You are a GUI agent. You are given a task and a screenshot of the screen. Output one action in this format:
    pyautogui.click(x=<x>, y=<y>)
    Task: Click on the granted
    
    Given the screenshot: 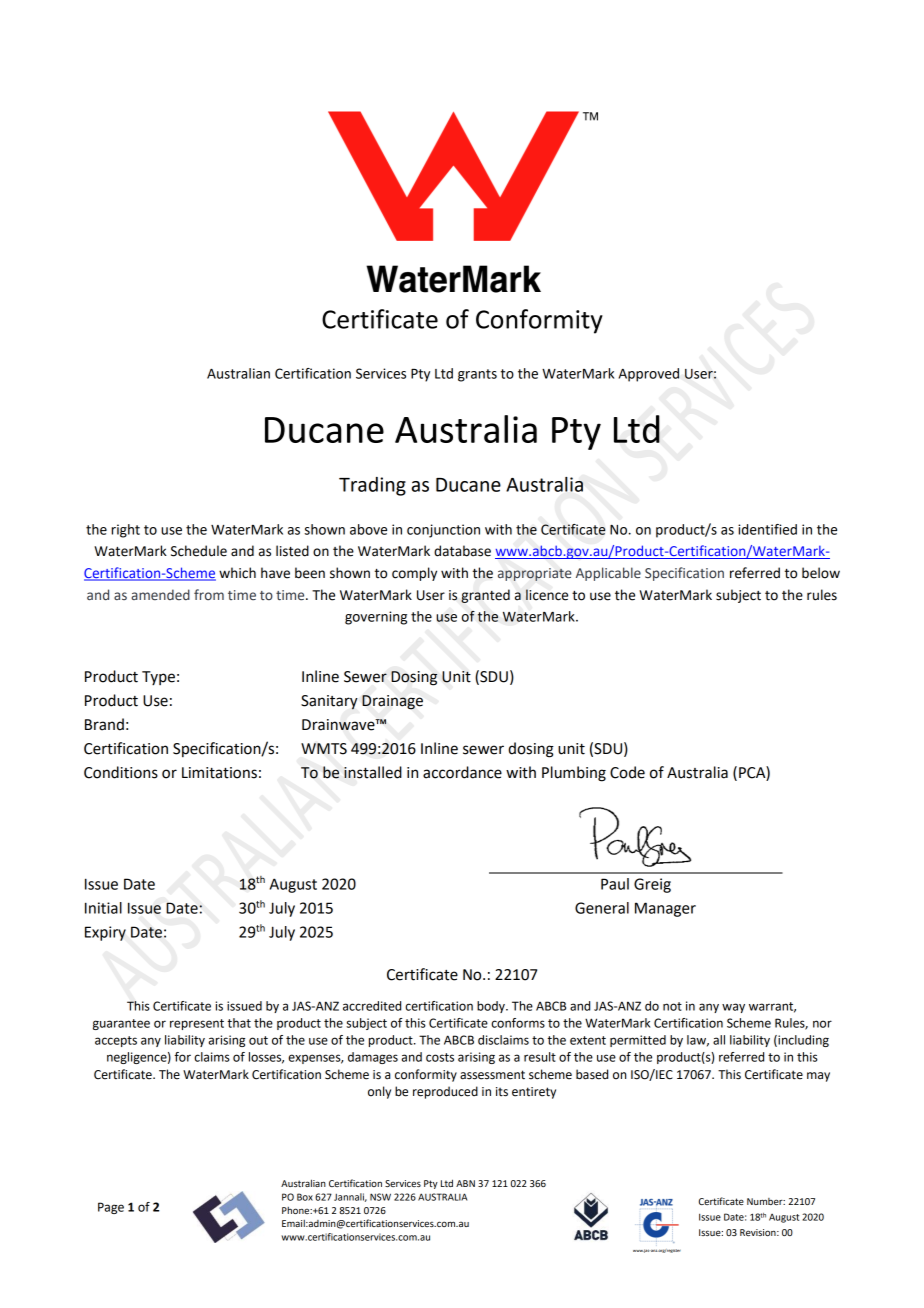 What is the action you would take?
    pyautogui.click(x=485, y=596)
